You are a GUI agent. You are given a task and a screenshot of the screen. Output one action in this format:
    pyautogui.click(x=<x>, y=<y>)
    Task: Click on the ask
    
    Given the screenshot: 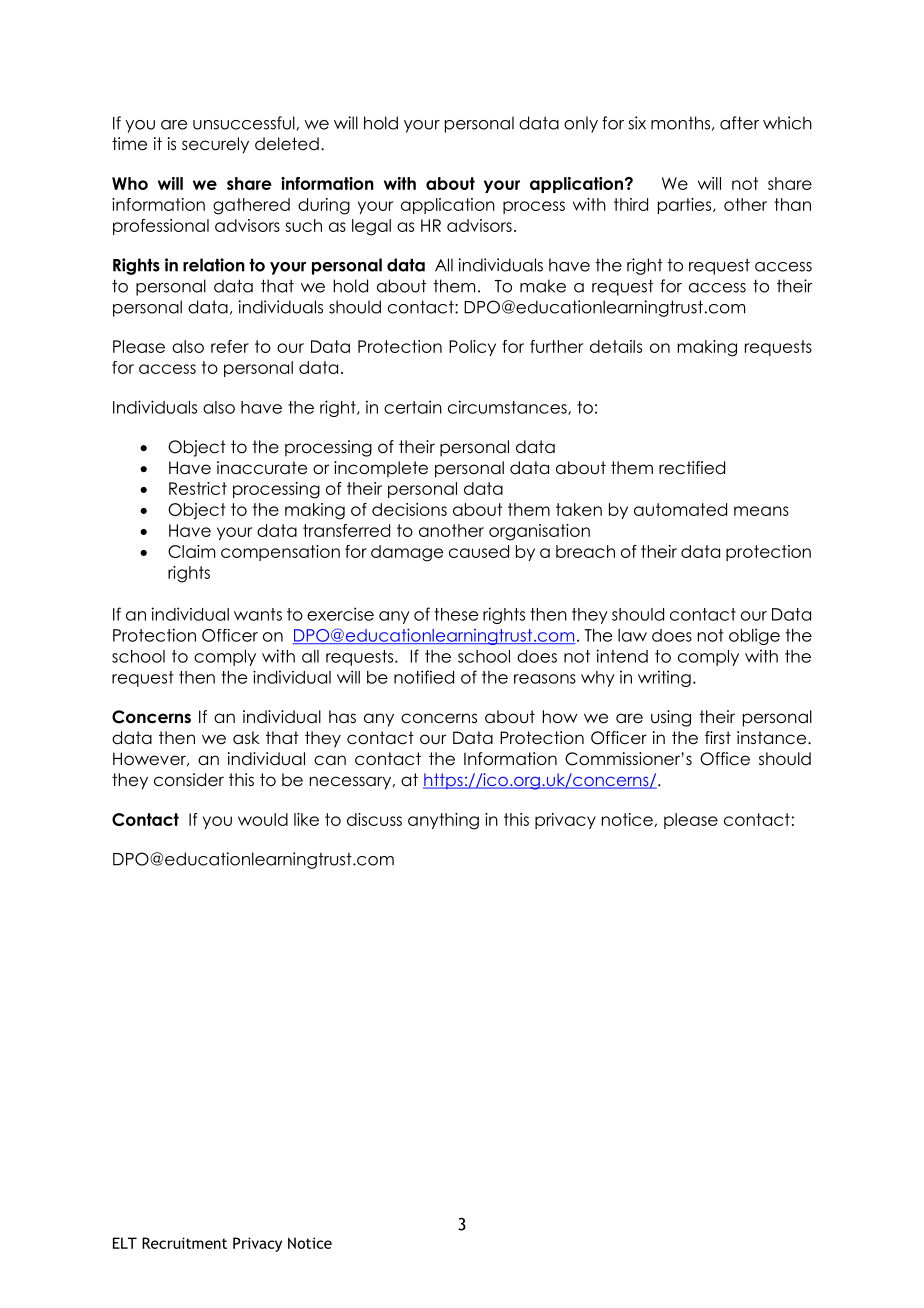 What is the action you would take?
    pyautogui.click(x=246, y=738)
